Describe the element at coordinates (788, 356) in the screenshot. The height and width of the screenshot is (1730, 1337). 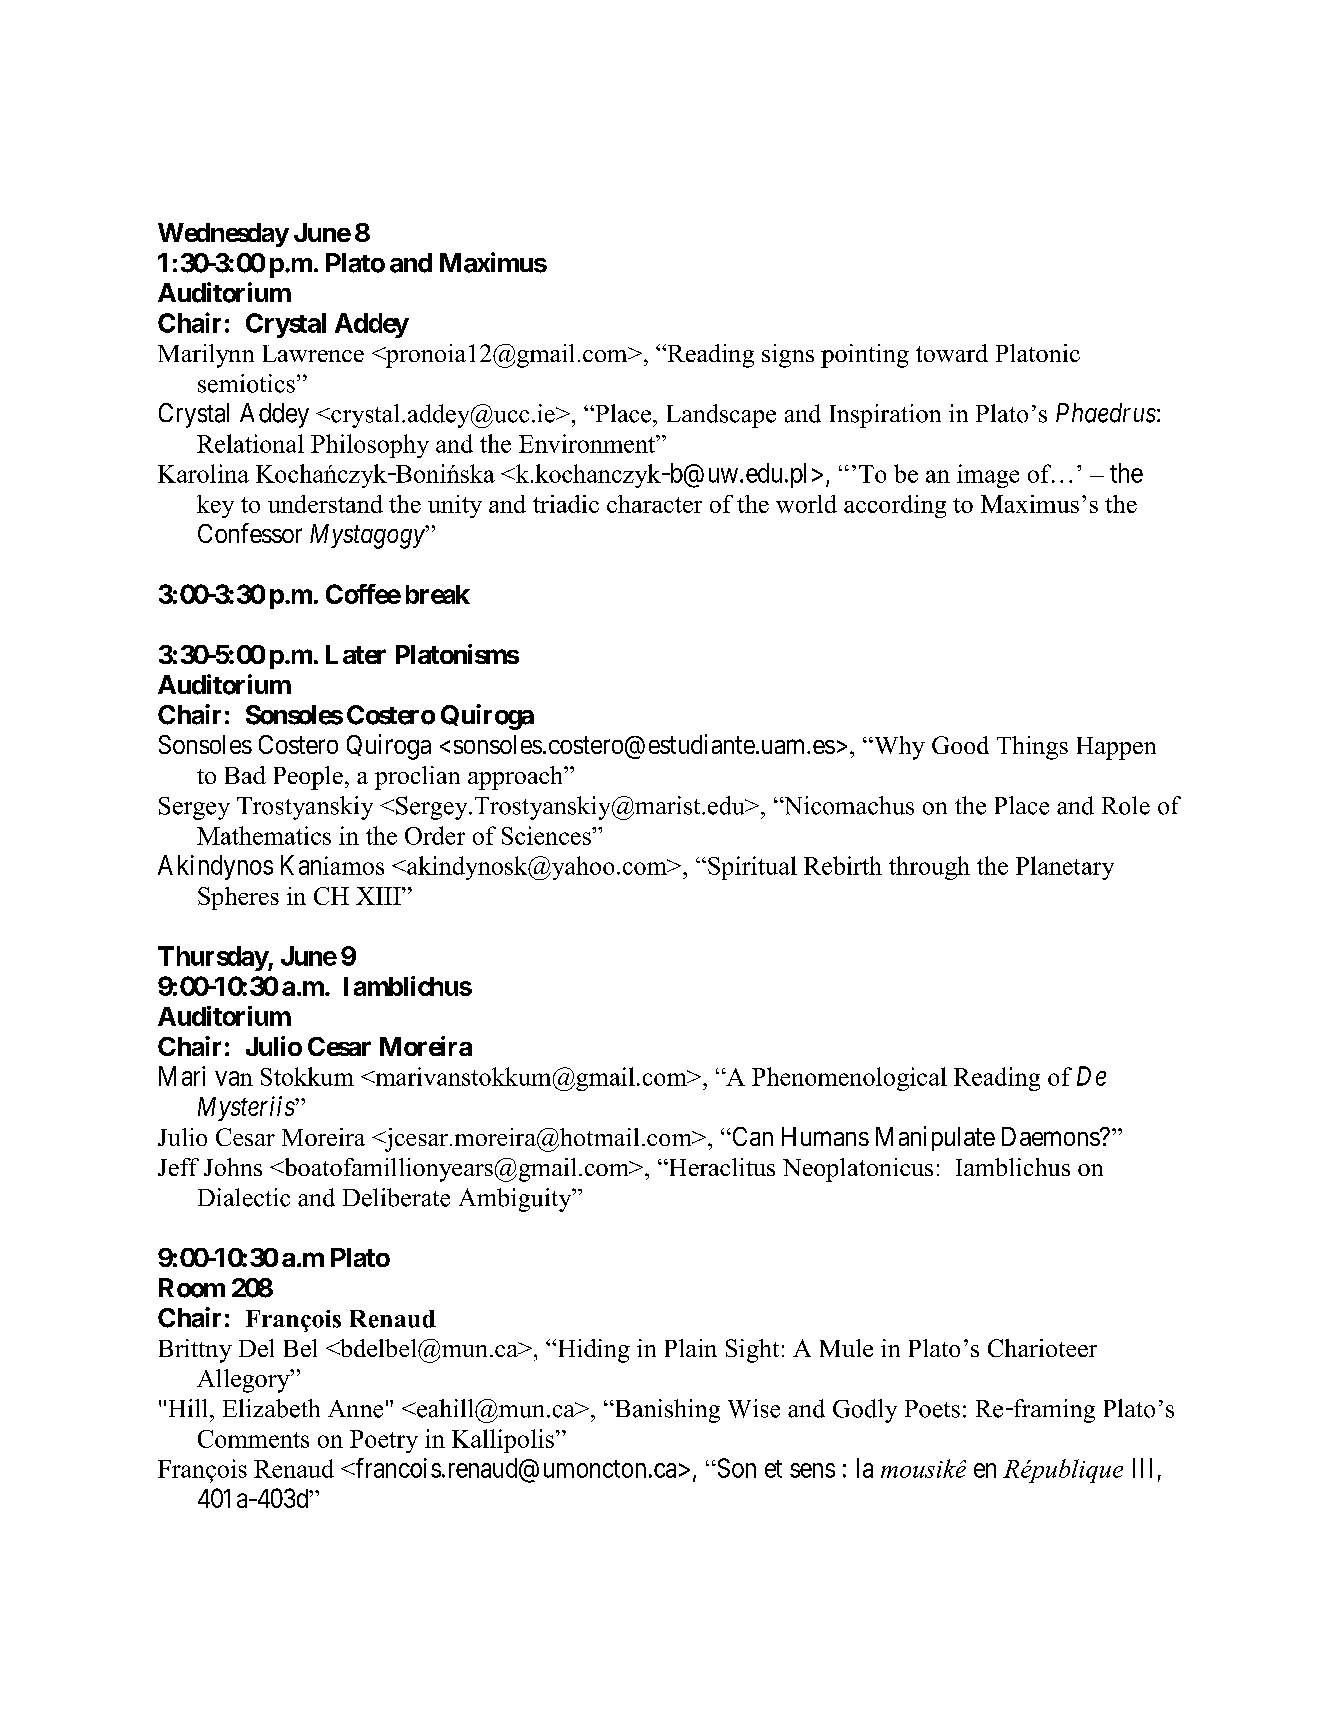
I see `signs` at that location.
